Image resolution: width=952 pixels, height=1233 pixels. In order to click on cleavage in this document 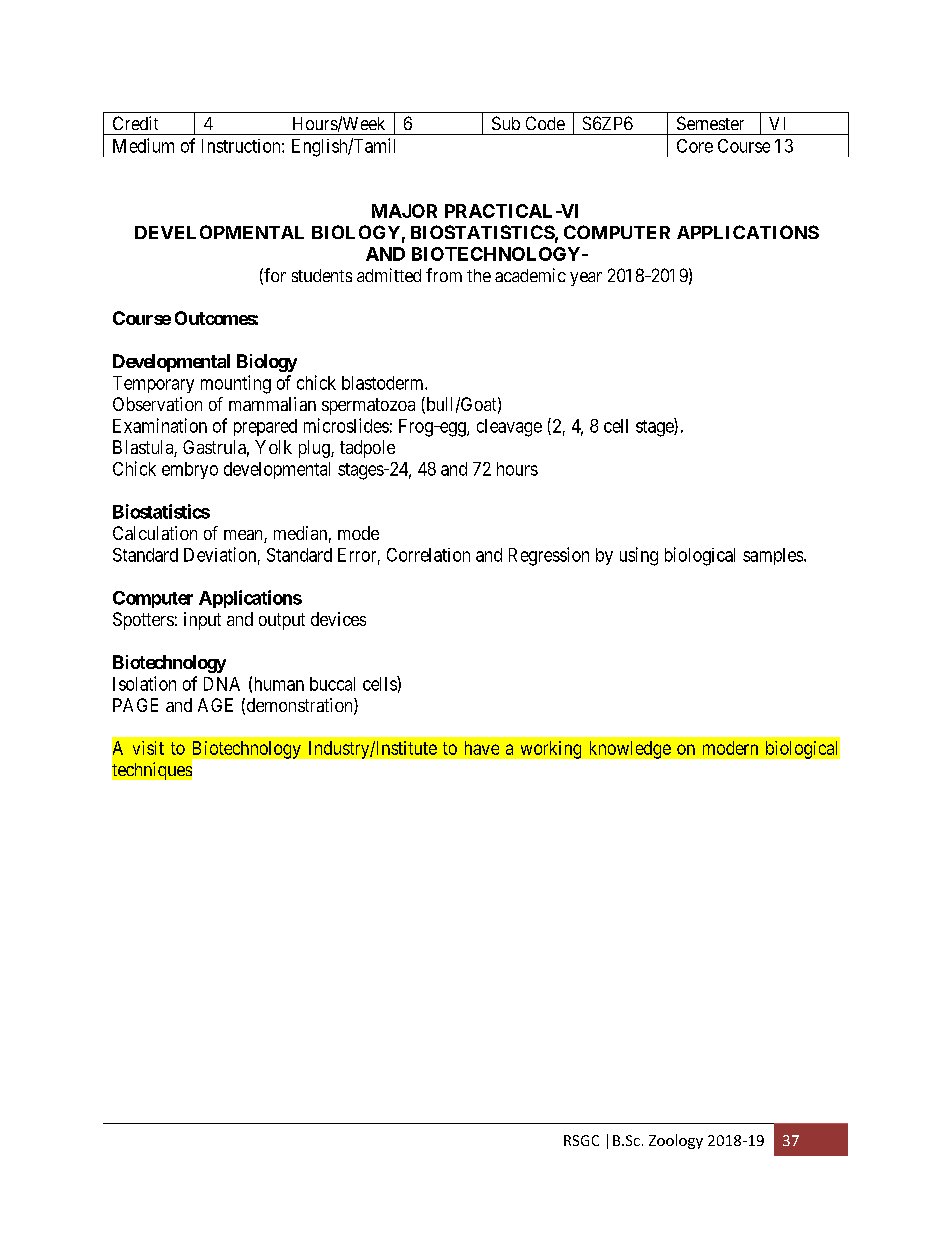, I will do `click(509, 428)`.
